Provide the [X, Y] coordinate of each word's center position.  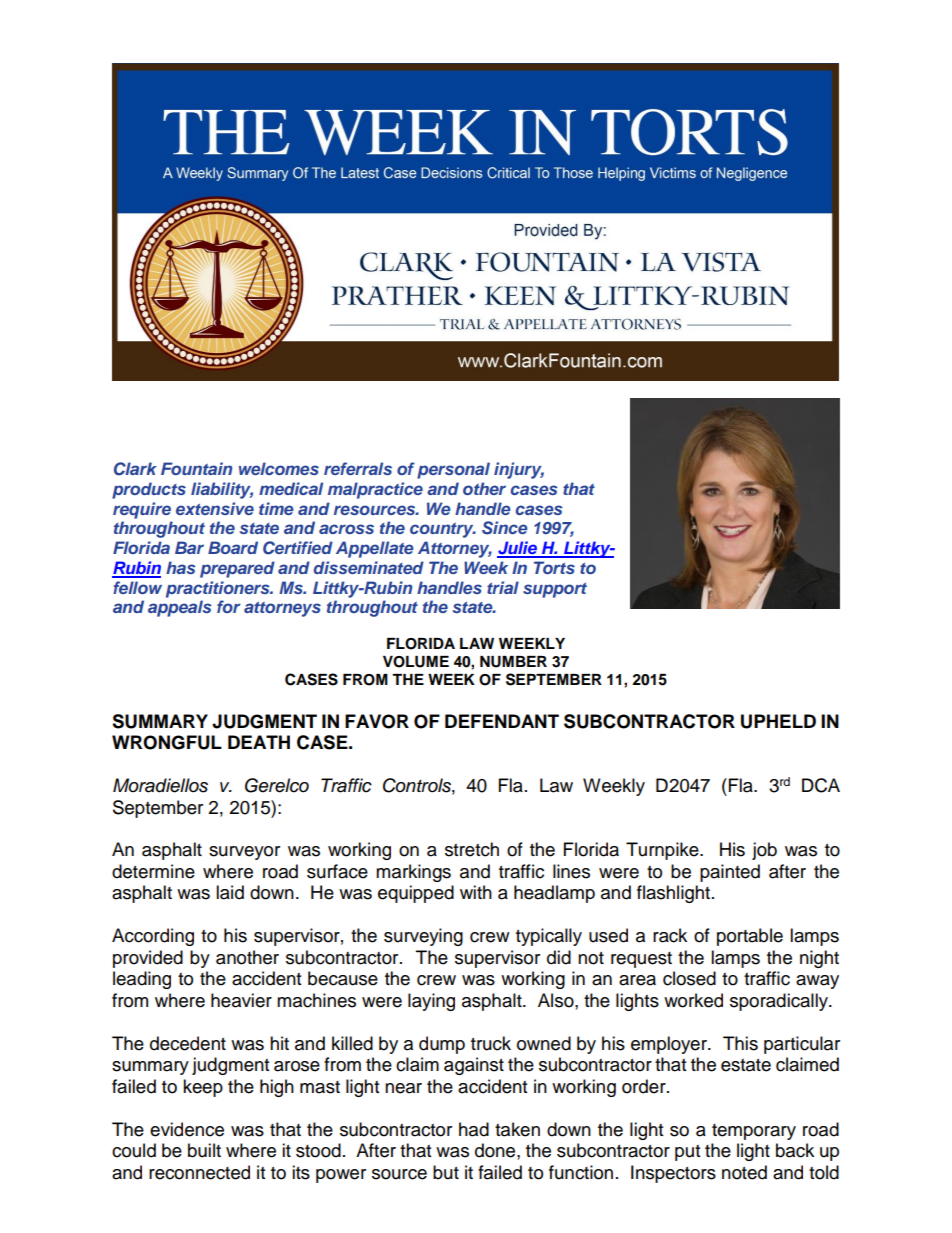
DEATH [259, 742]
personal [453, 470]
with [476, 892]
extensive [215, 508]
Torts [554, 567]
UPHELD [778, 721]
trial [503, 587]
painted [730, 873]
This [740, 1043]
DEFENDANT [502, 721]
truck [491, 1043]
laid [230, 892]
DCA [821, 785]
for [228, 606]
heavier [241, 1000]
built [204, 1150]
